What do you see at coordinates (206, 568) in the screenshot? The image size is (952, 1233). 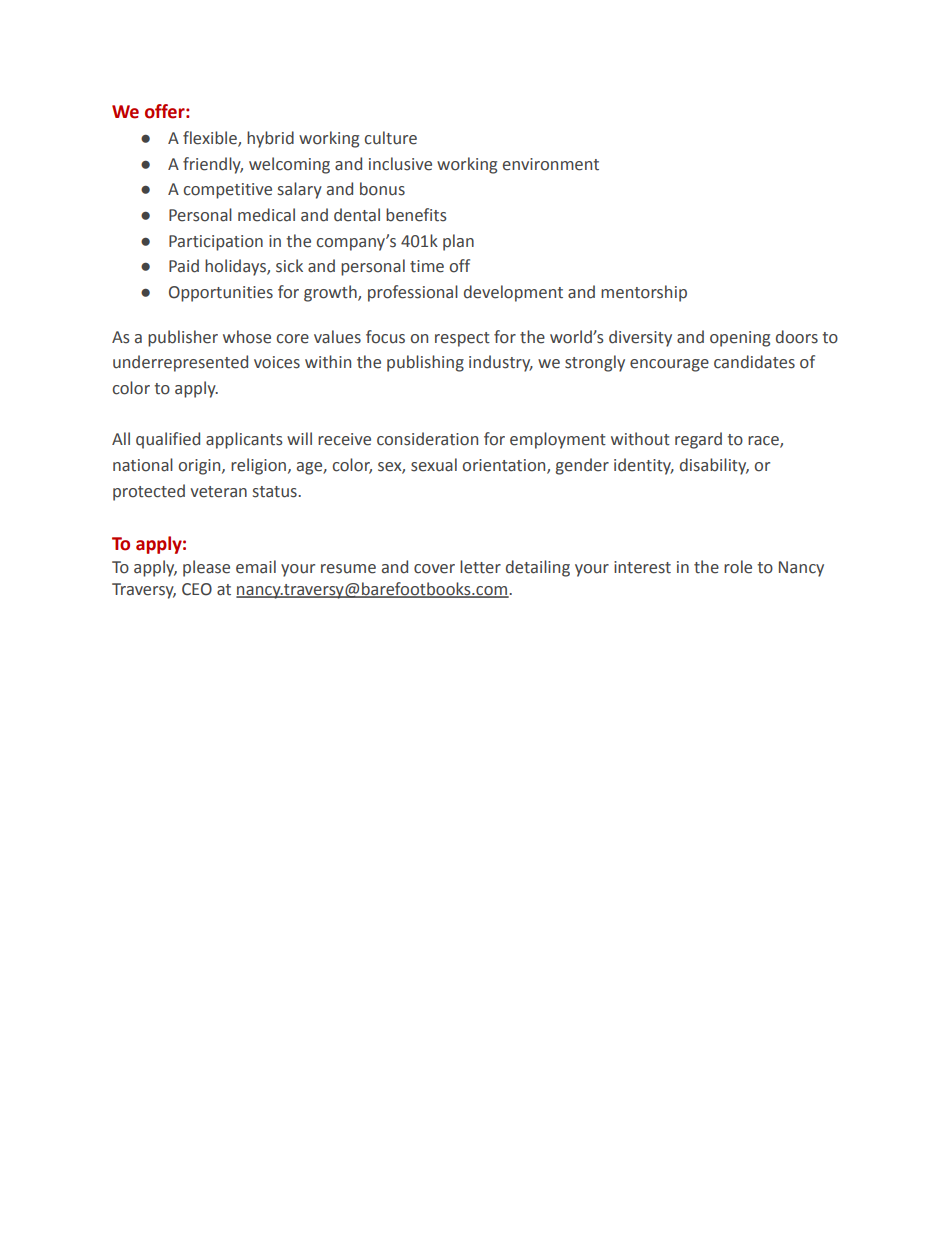 I see `please` at bounding box center [206, 568].
